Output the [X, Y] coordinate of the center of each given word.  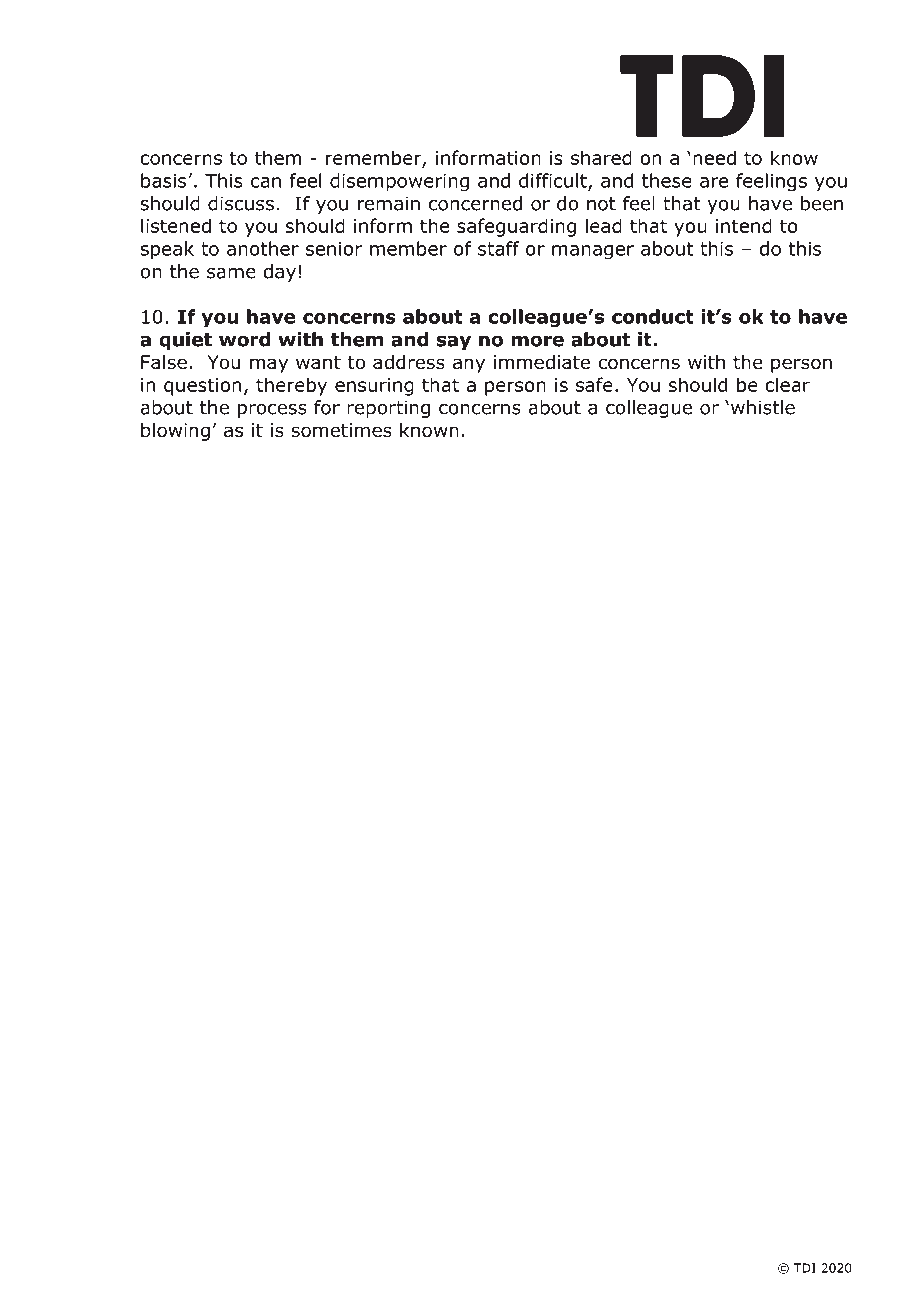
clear [787, 384]
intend [744, 225]
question [202, 387]
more [537, 341]
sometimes [341, 430]
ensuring [374, 387]
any [469, 365]
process [272, 411]
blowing [175, 432]
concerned [475, 203]
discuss [241, 203]
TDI [805, 1268]
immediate [542, 362]
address [409, 362]
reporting [388, 409]
